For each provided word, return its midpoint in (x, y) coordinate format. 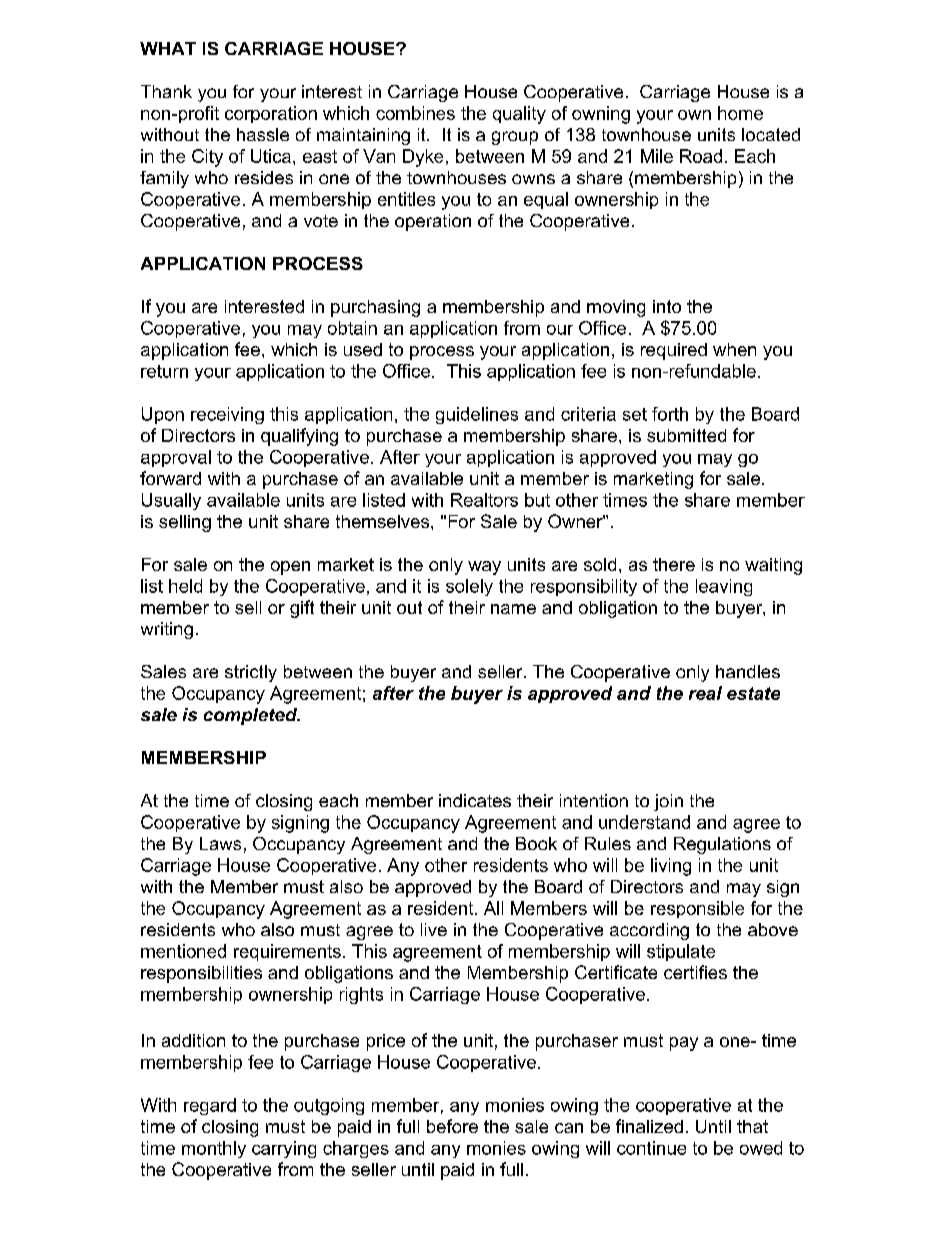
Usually (171, 501)
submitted (686, 435)
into (667, 306)
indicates (475, 800)
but (537, 500)
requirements (287, 952)
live (434, 929)
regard (210, 1106)
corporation (271, 114)
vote (321, 221)
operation (433, 222)
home (740, 113)
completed (252, 716)
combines (415, 113)
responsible (697, 909)
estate (753, 693)
